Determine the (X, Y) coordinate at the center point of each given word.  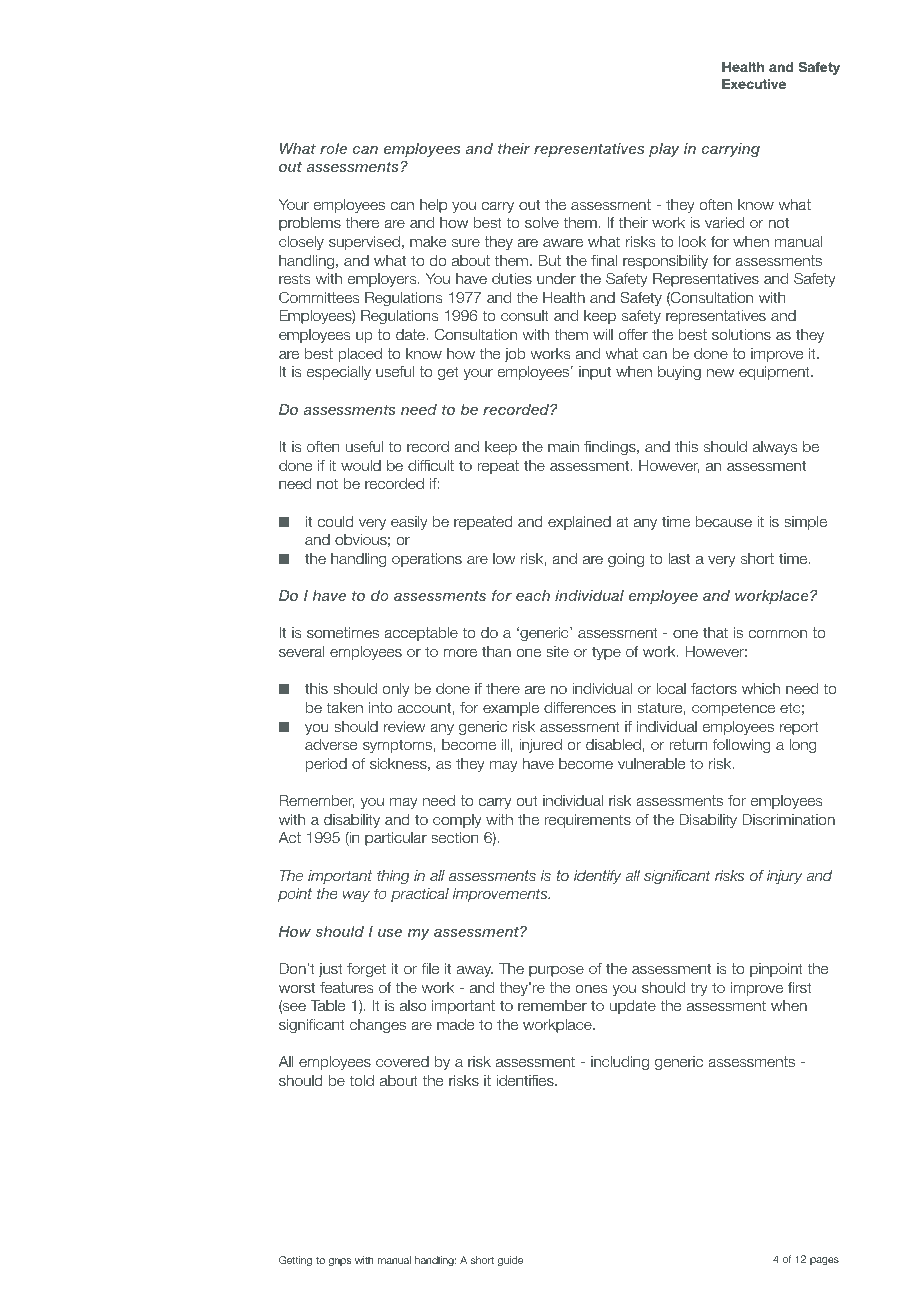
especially (339, 373)
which (761, 688)
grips (340, 1261)
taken (345, 708)
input (595, 373)
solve (542, 223)
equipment (775, 373)
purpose (556, 971)
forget (366, 970)
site (557, 652)
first (800, 988)
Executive (754, 84)
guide (510, 1261)
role (333, 148)
